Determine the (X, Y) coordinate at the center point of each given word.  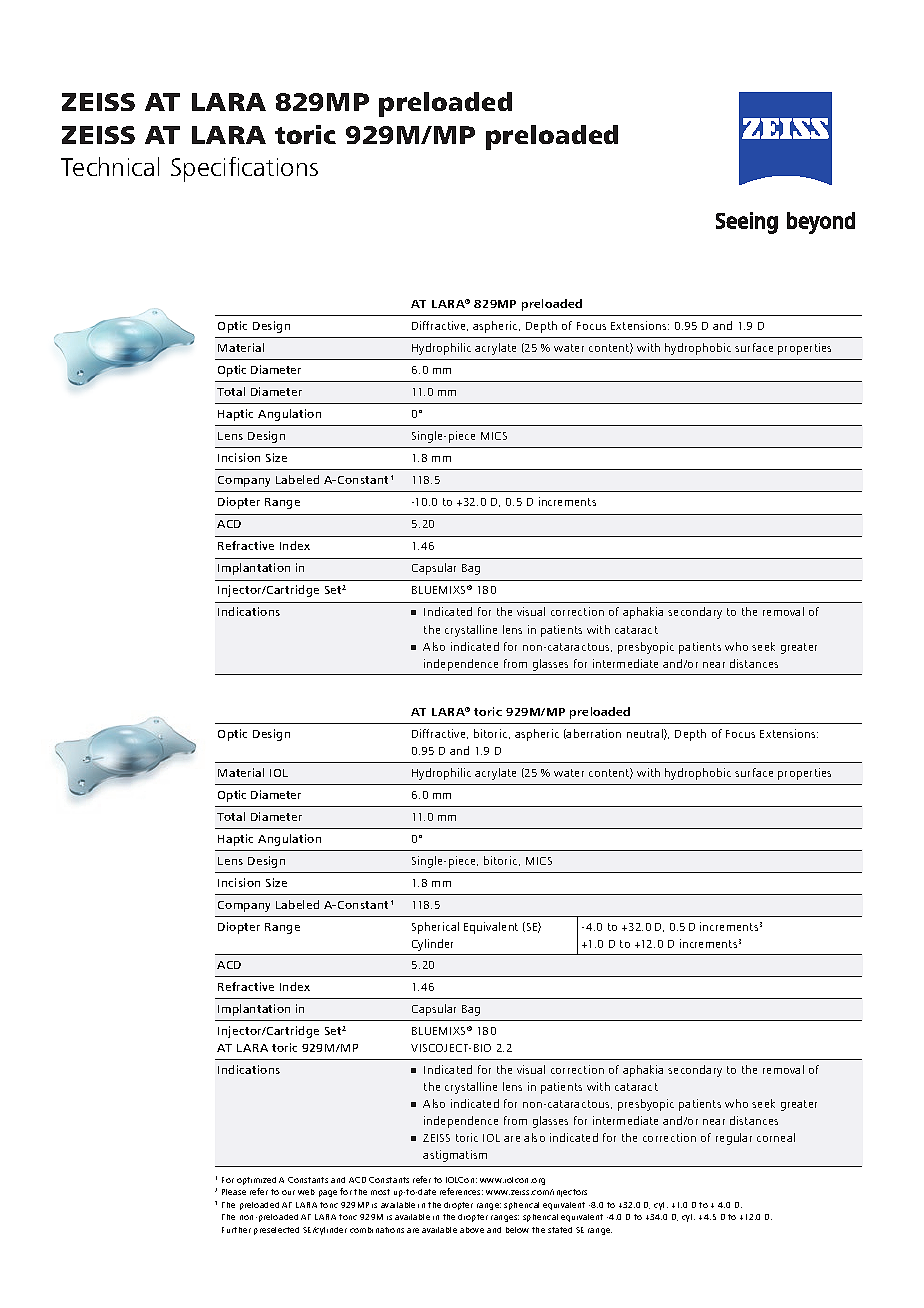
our (288, 1192)
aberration (593, 734)
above (472, 1230)
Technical (110, 166)
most (380, 1192)
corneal (776, 1137)
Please (234, 1192)
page (328, 1193)
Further (236, 1230)
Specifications (244, 169)
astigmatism (455, 1156)
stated (560, 1230)
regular (734, 1139)
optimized (256, 1181)
